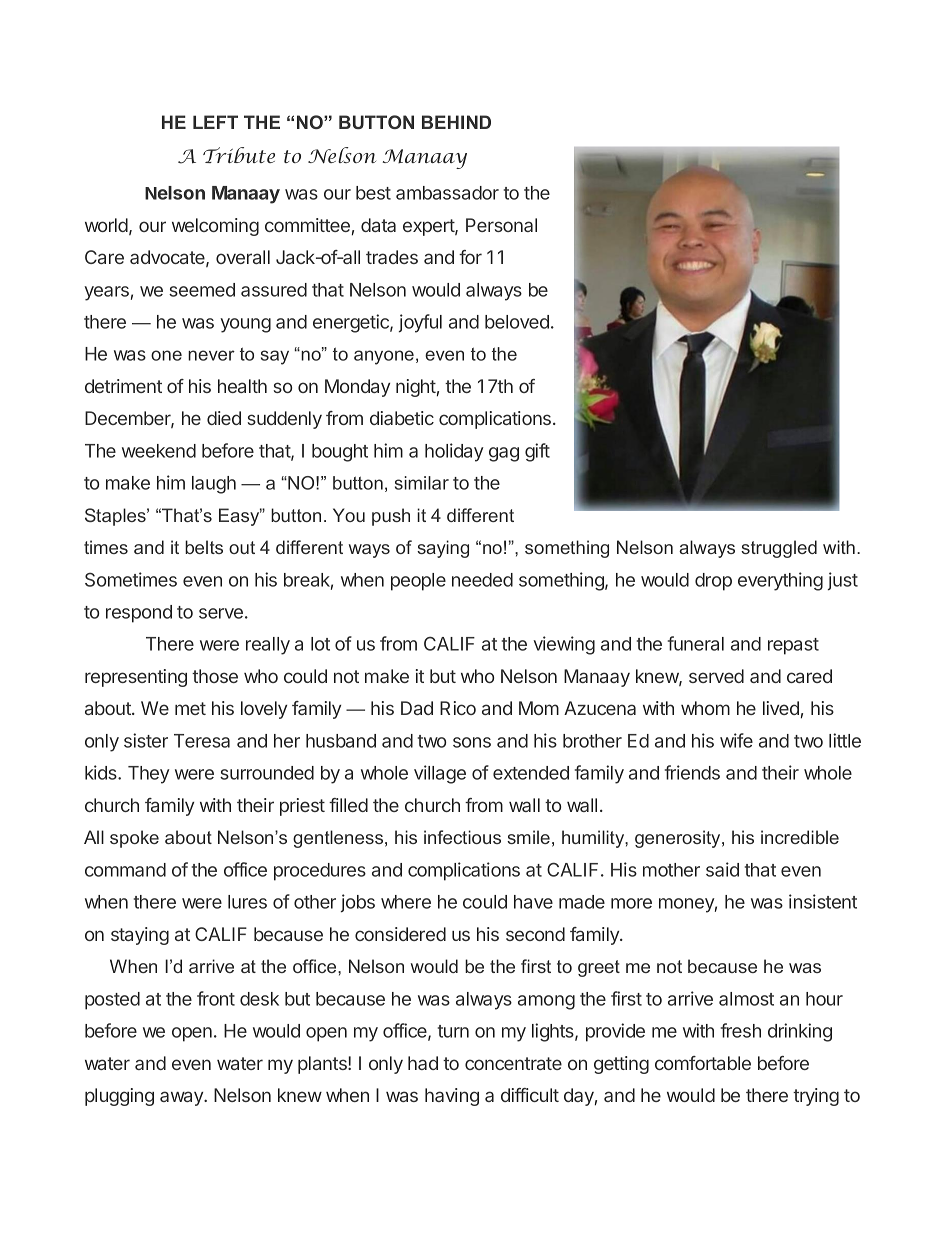  What do you see at coordinates (456, 122) in the page?
I see `BEHIND` at bounding box center [456, 122].
